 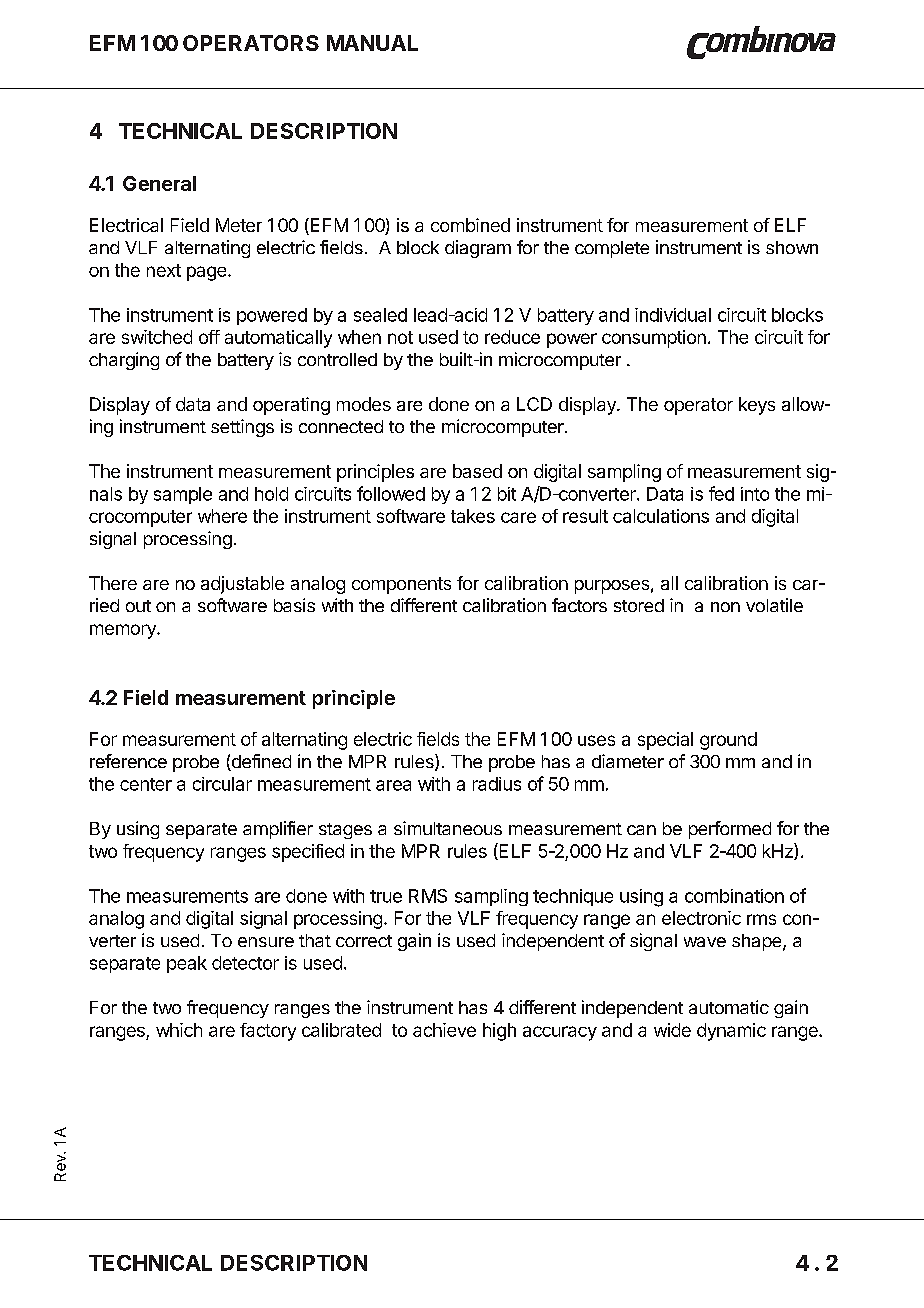 What do you see at coordinates (444, 1030) in the page?
I see `achieve` at bounding box center [444, 1030].
